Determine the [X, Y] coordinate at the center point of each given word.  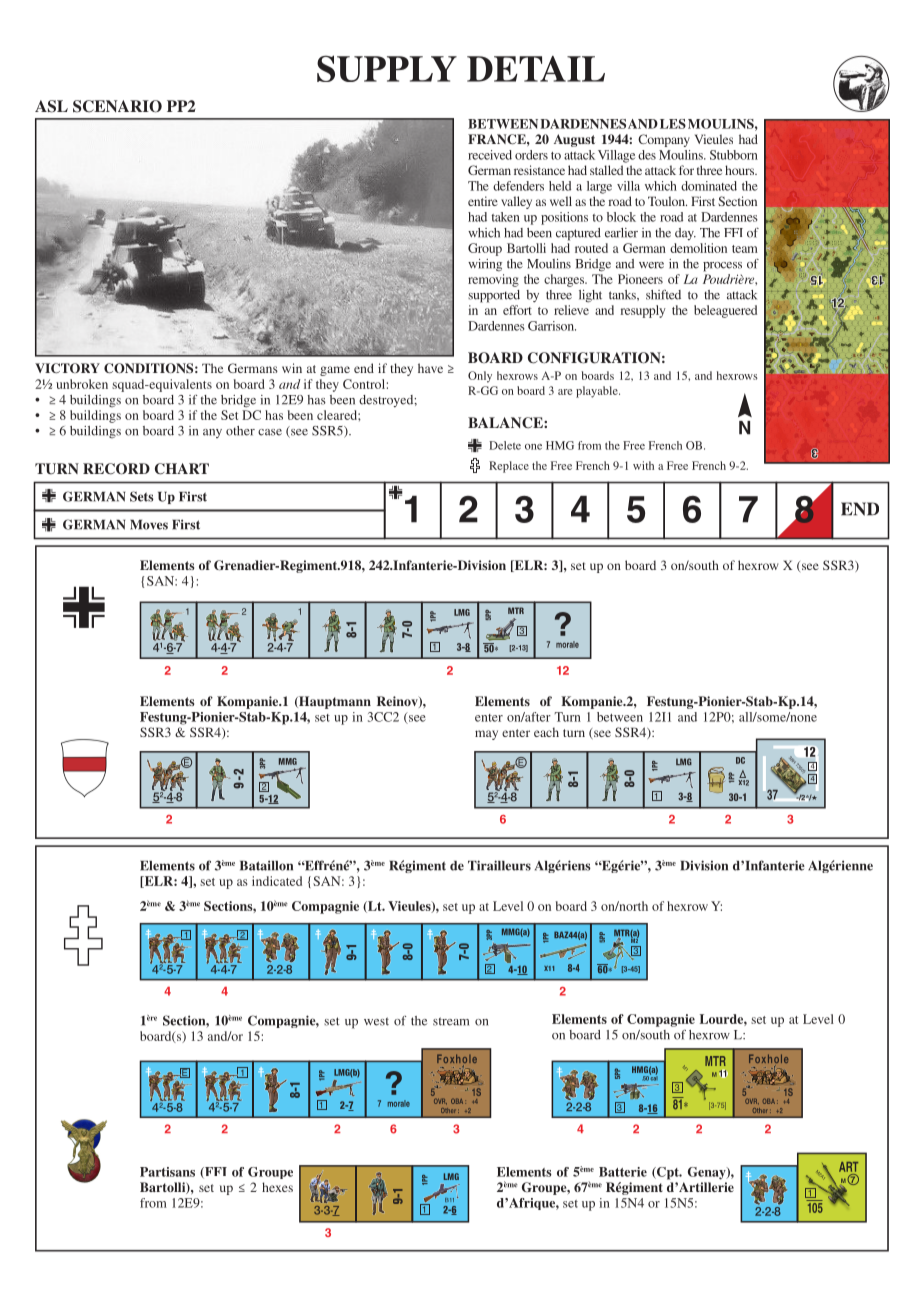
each [546, 732]
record [116, 469]
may [486, 735]
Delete [505, 445]
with [643, 465]
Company [664, 140]
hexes [277, 1187]
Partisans [167, 1172]
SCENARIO [117, 106]
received [490, 155]
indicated [277, 881]
